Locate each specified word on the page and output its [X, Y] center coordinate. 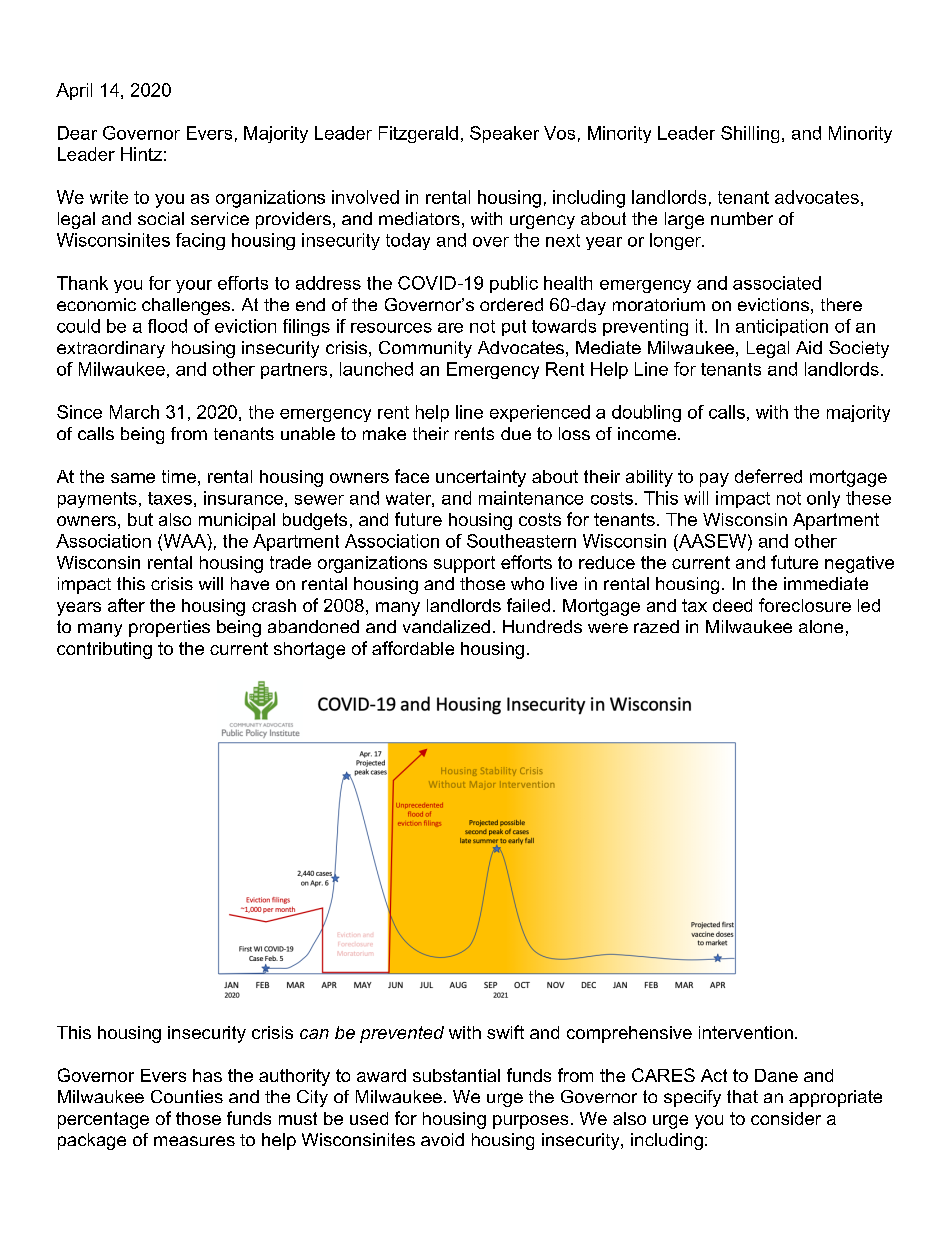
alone [821, 626]
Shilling [750, 134]
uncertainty [481, 478]
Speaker [504, 134]
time [179, 476]
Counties [187, 1096]
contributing [104, 650]
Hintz [141, 154]
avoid [442, 1139]
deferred [768, 476]
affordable [413, 648]
